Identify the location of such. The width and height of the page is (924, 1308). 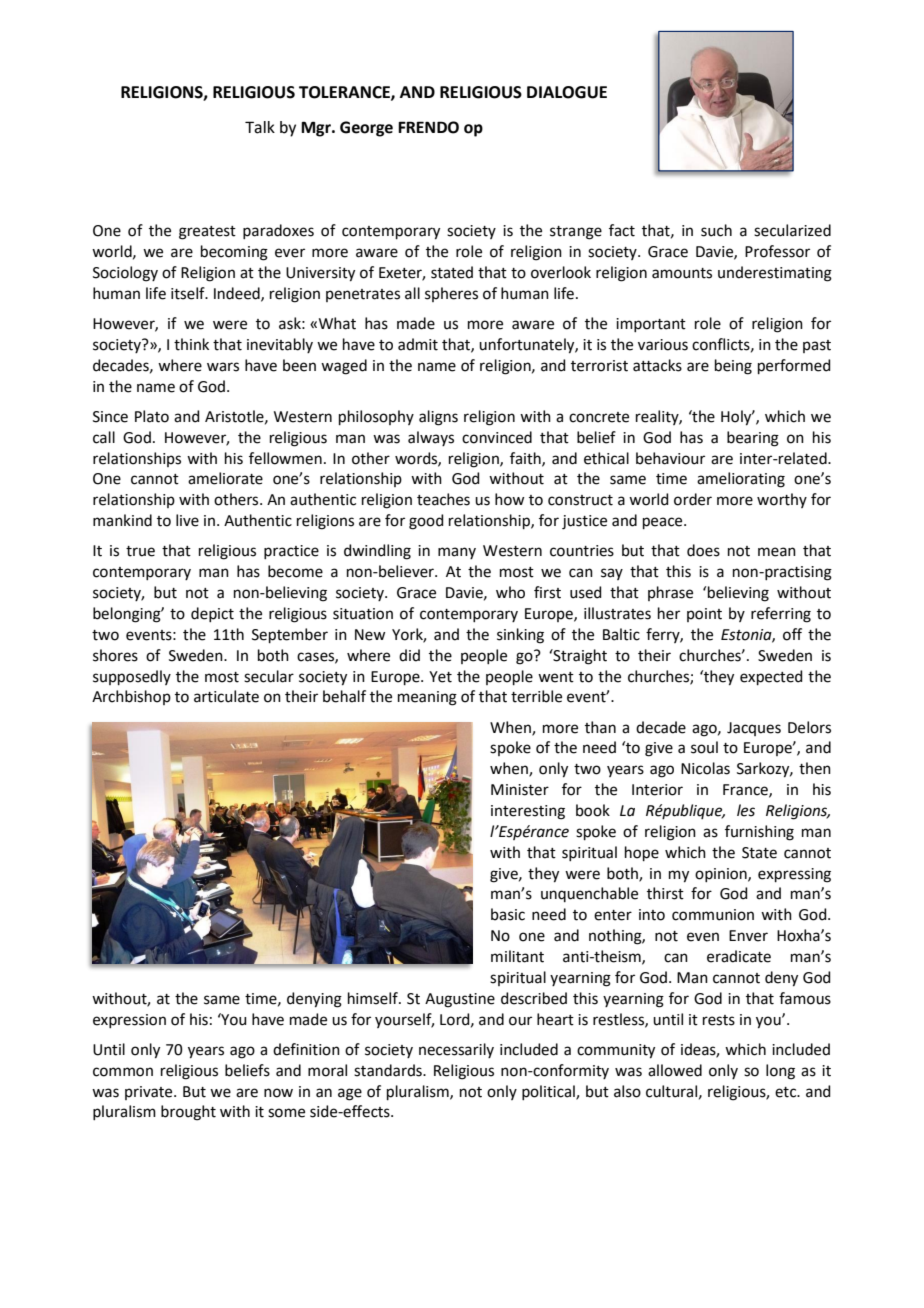
(716, 230).
